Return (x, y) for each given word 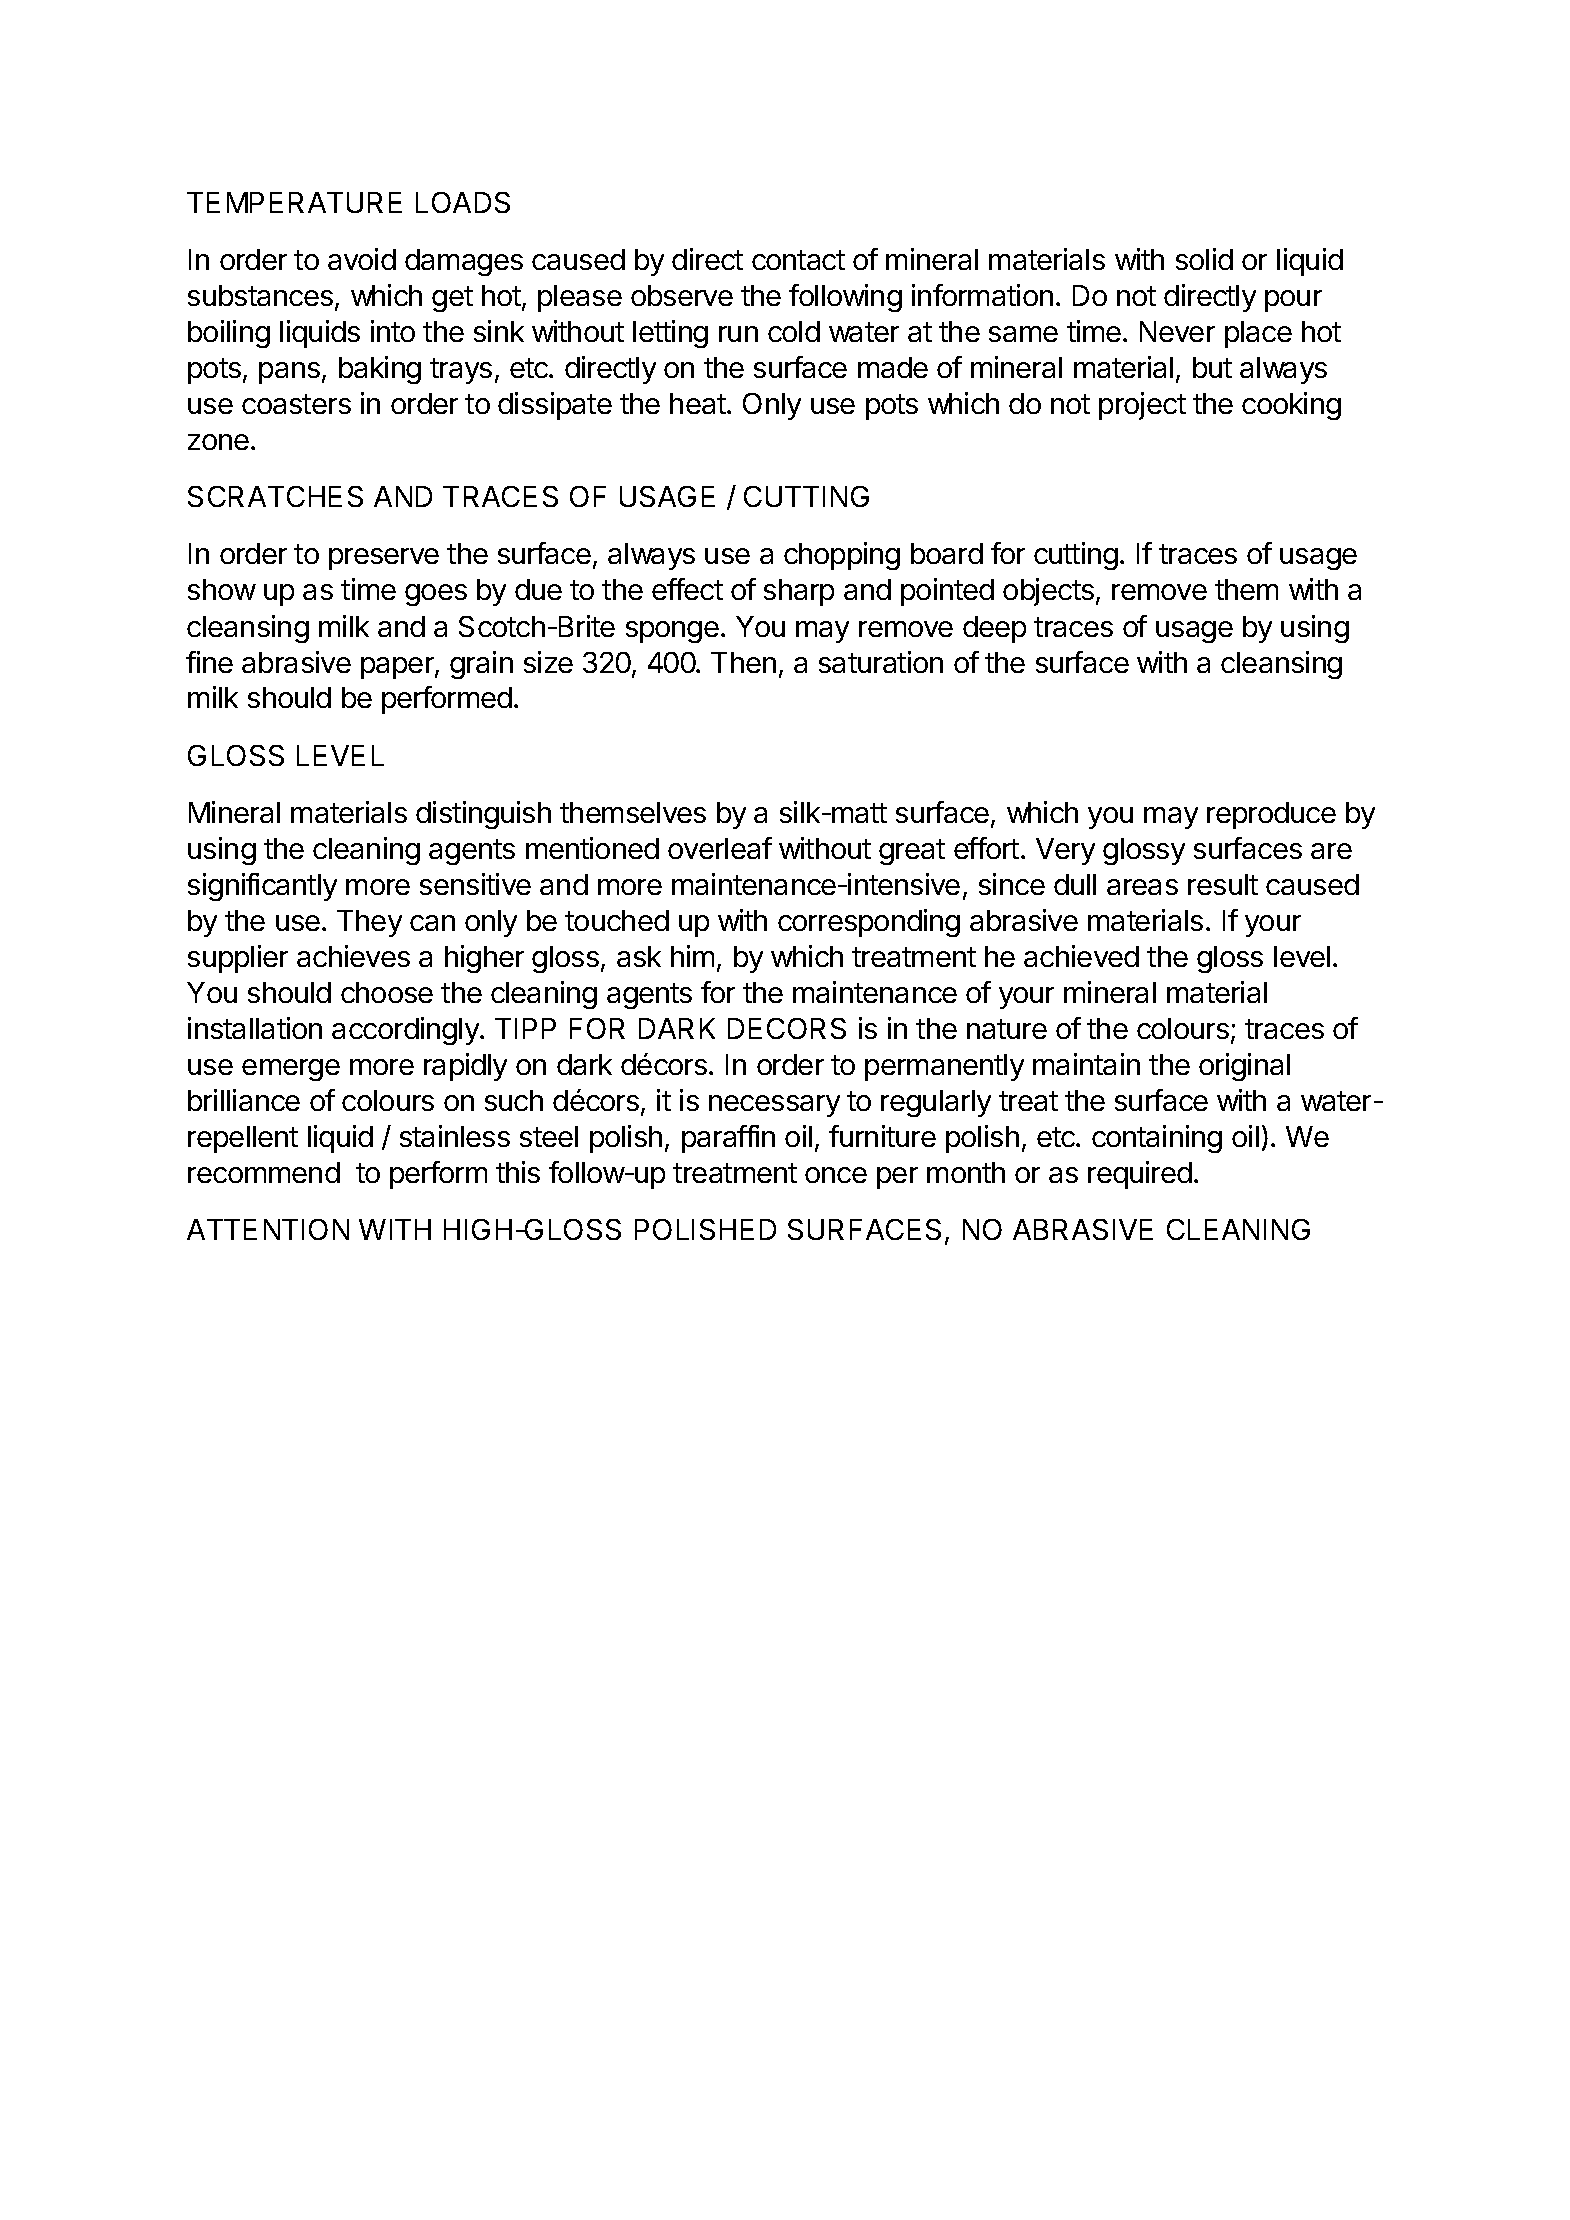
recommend (264, 1172)
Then (743, 662)
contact (798, 260)
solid (1204, 259)
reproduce (1271, 815)
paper (398, 668)
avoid (362, 259)
